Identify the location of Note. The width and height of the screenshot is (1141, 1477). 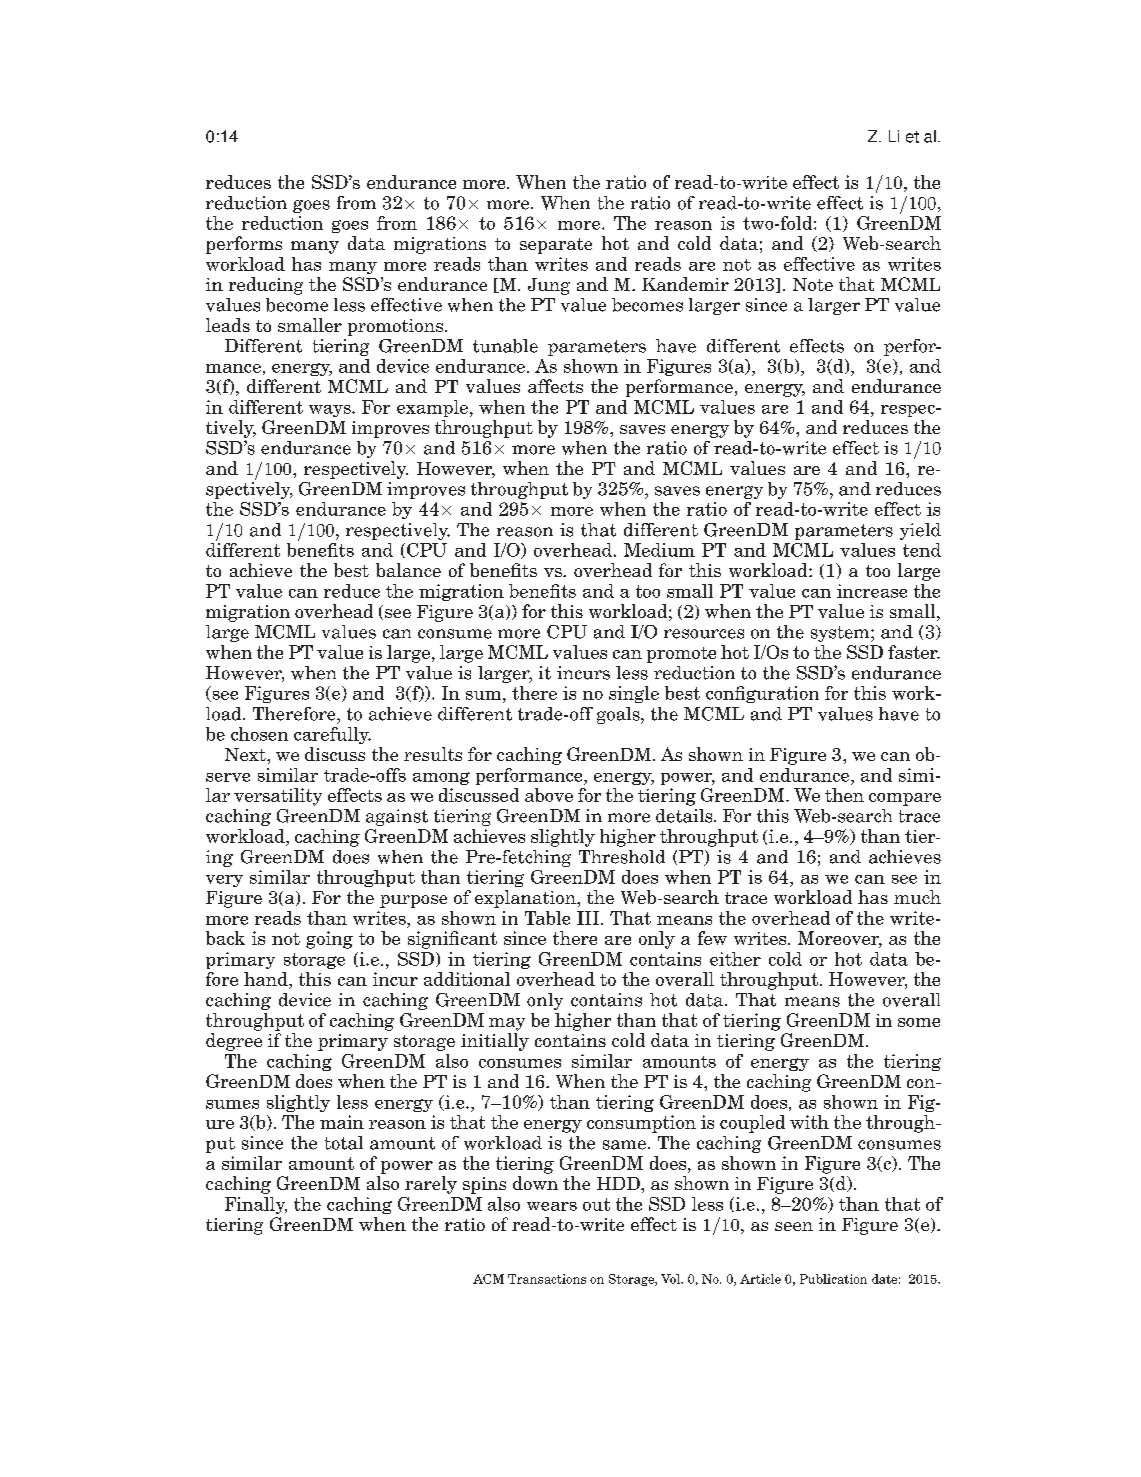
(813, 284).
